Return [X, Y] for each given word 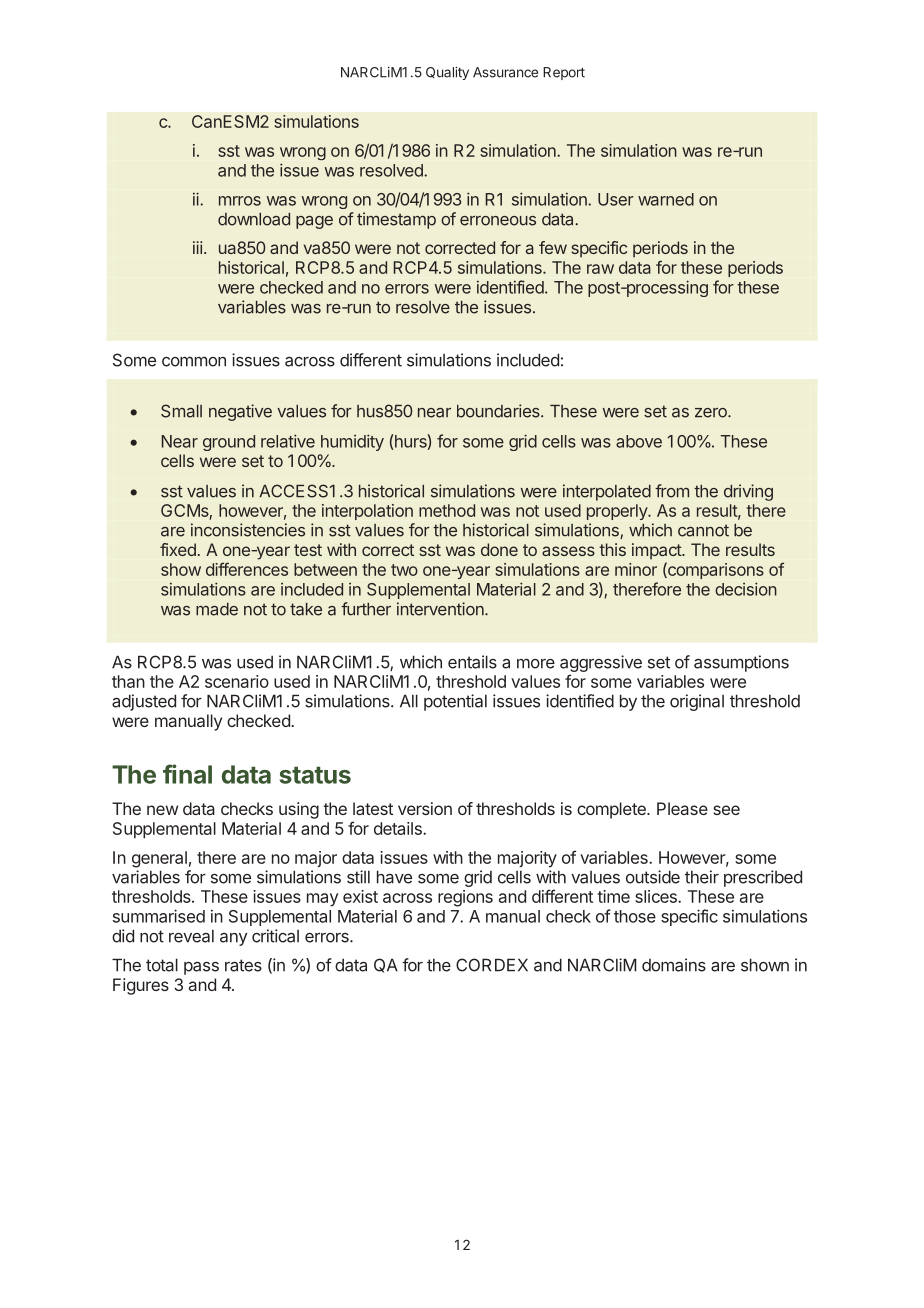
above [639, 441]
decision [746, 589]
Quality [447, 73]
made [217, 609]
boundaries [499, 411]
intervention [441, 609]
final [187, 774]
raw [600, 269]
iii [197, 247]
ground [229, 443]
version [425, 808]
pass [201, 968]
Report [564, 73]
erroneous [498, 221]
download [254, 219]
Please [682, 808]
